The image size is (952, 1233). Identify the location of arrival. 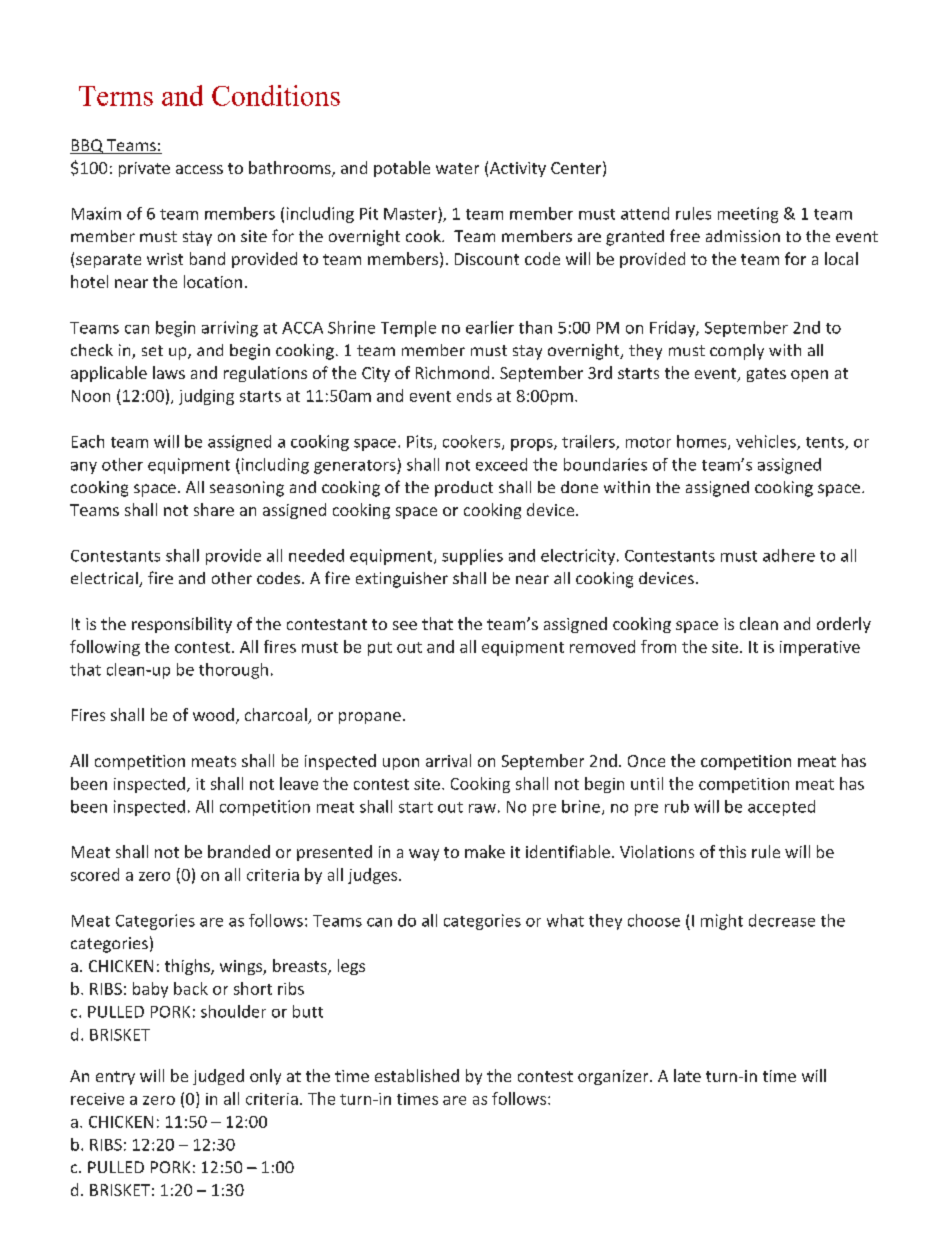
(448, 760).
